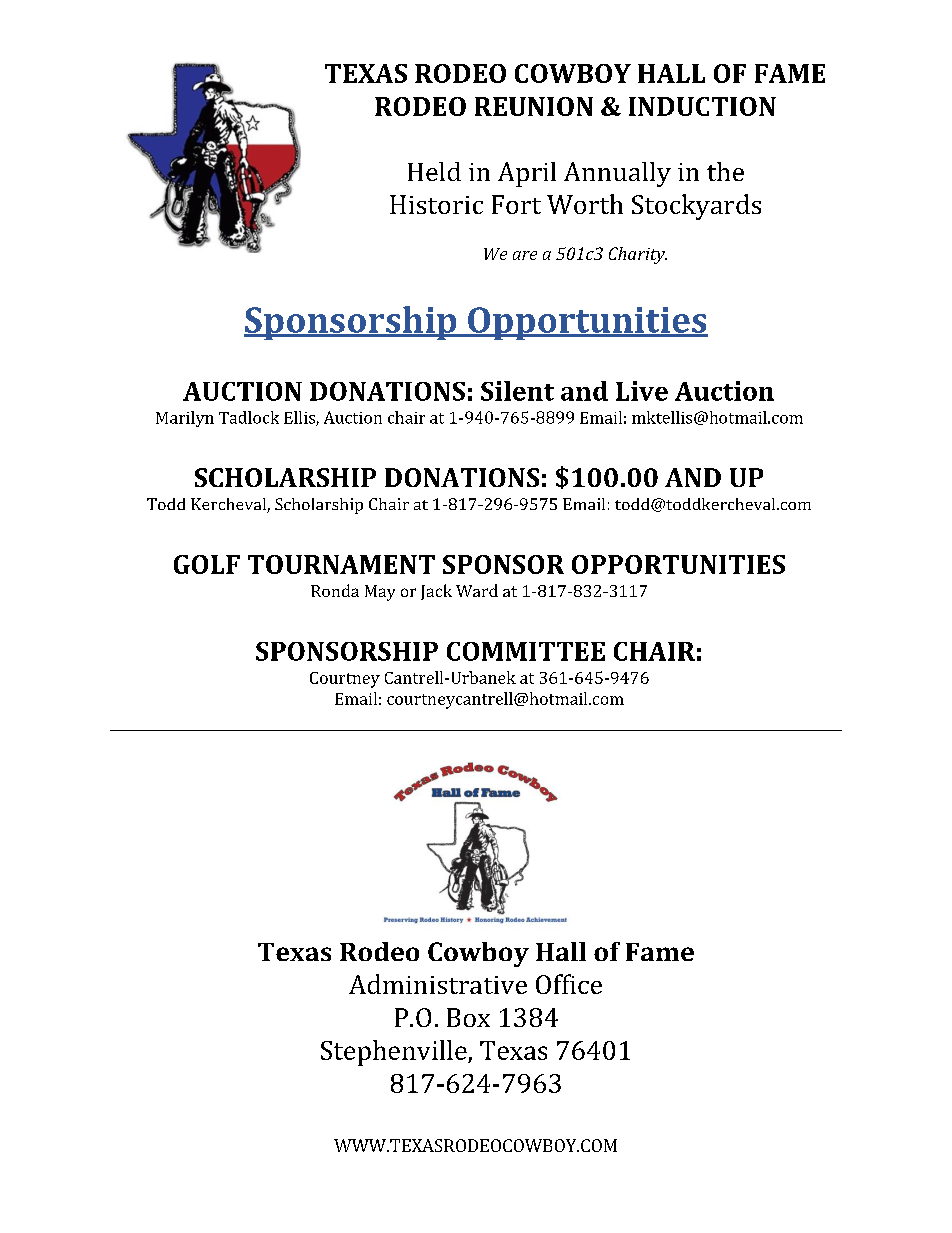 The width and height of the image is (952, 1233). I want to click on Office, so click(569, 984).
